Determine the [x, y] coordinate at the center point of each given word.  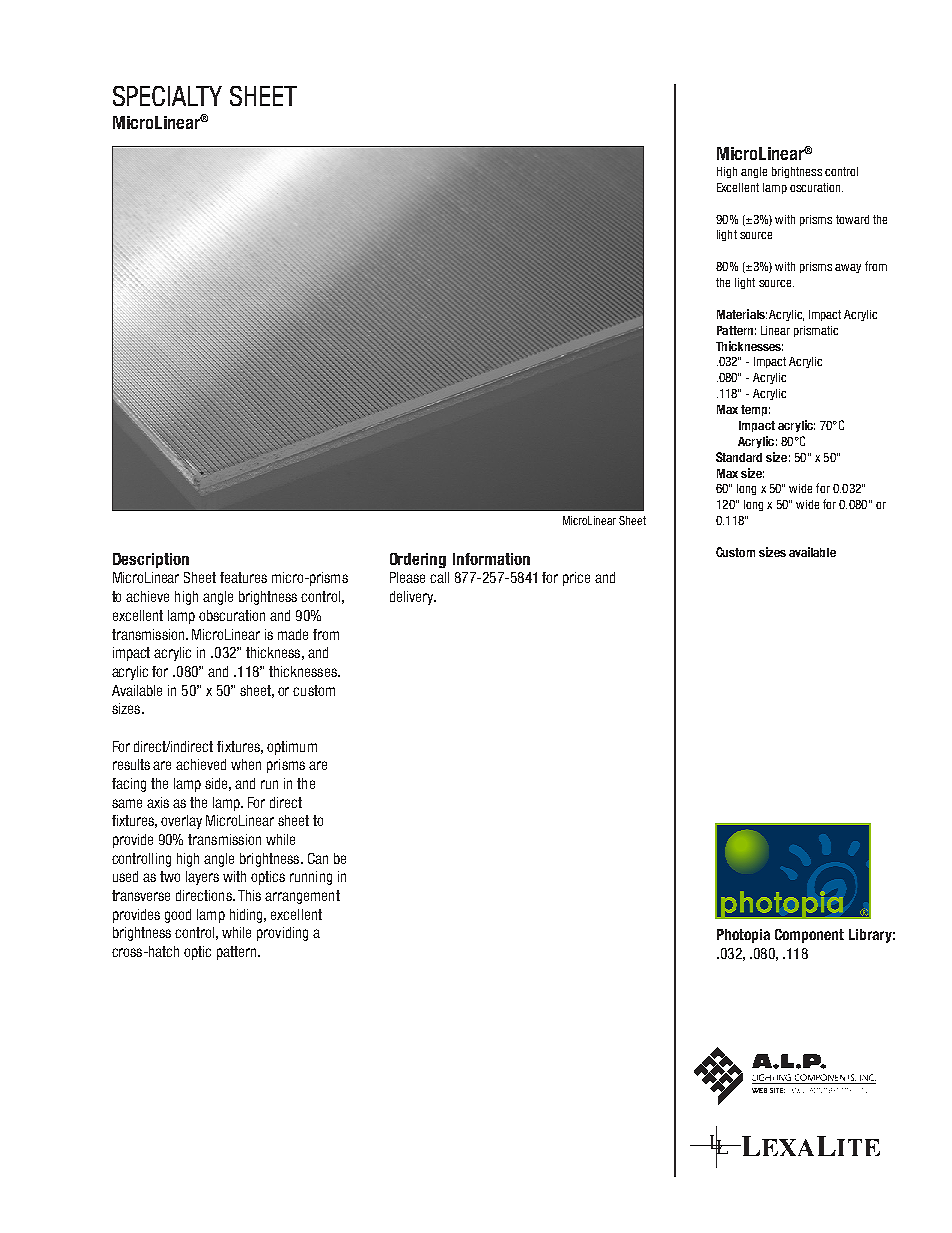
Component [809, 936]
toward [852, 219]
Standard [739, 457]
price [576, 579]
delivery [413, 598]
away [848, 268]
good [178, 916]
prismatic [816, 331]
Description [151, 560]
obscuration [232, 615]
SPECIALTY [167, 96]
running [311, 878]
